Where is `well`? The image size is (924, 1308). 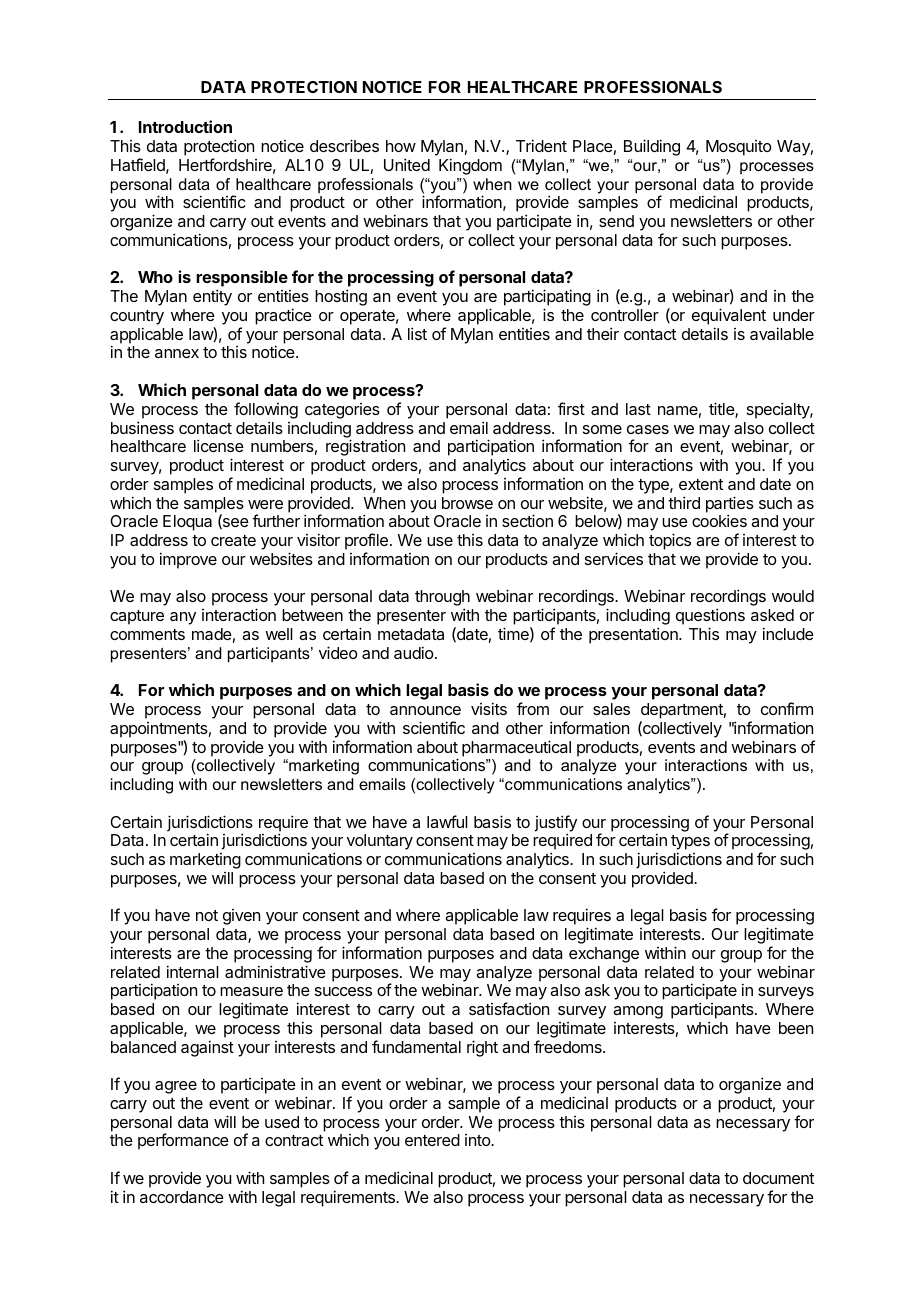 well is located at coordinates (279, 634).
